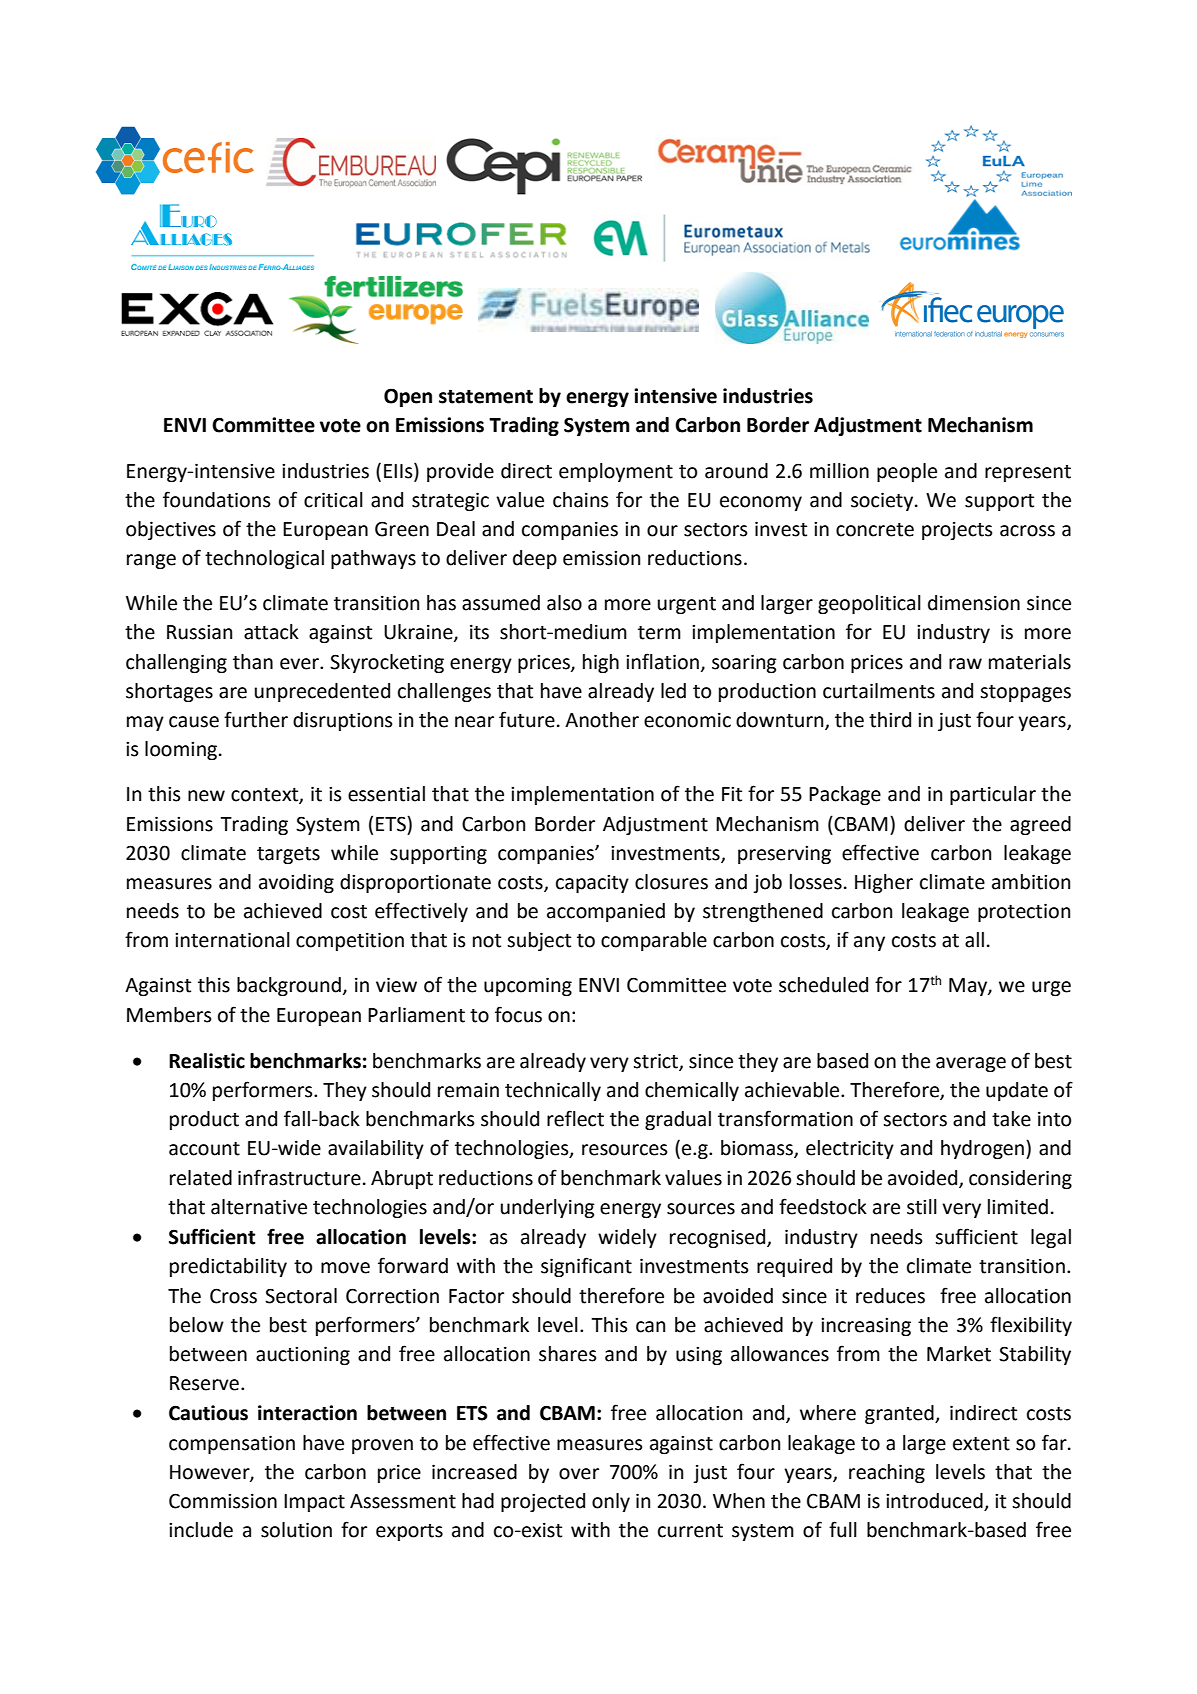  What do you see at coordinates (602, 720) in the screenshot?
I see `Another` at bounding box center [602, 720].
